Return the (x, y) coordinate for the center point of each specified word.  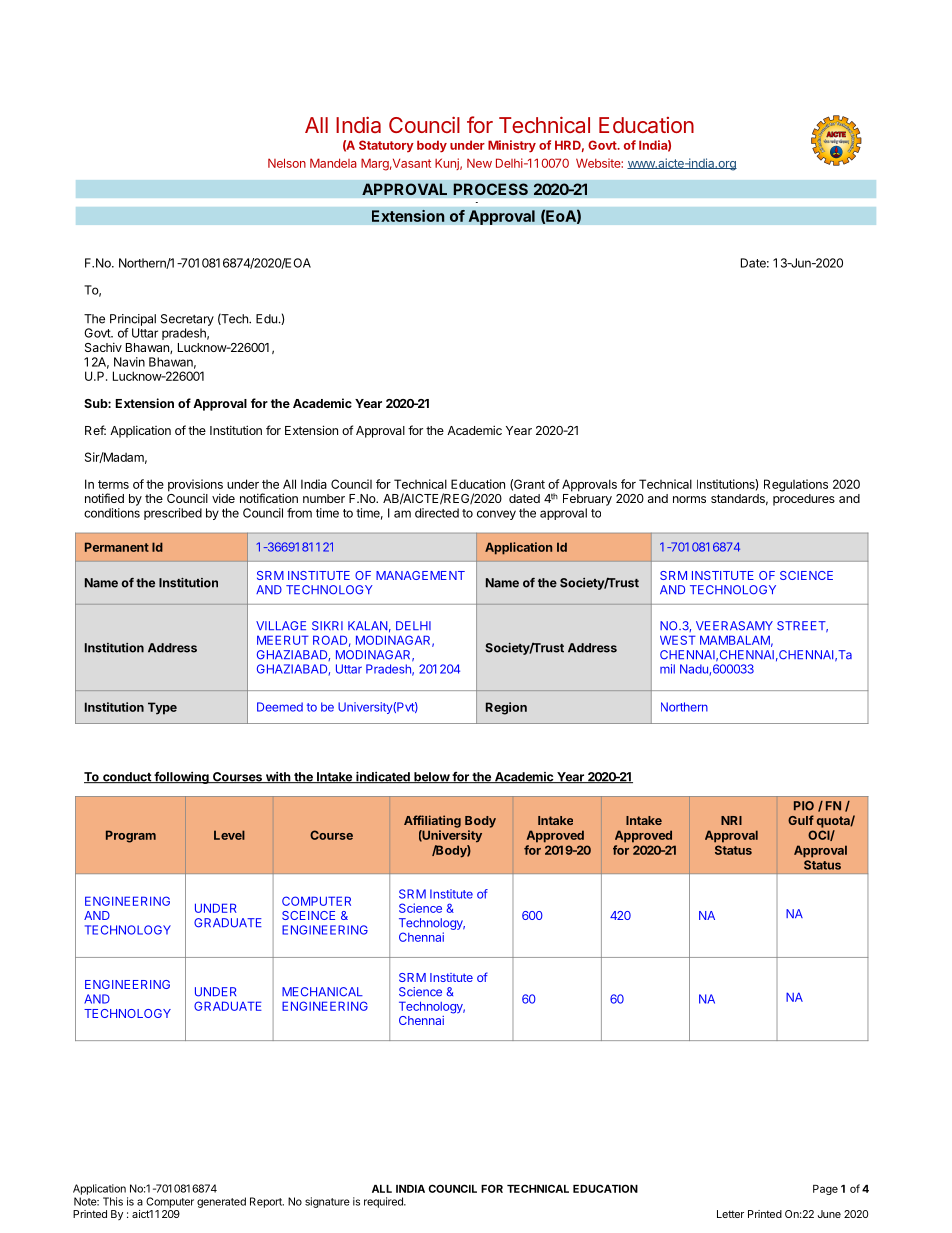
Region (506, 708)
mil (667, 669)
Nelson (287, 163)
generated (221, 1202)
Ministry (512, 146)
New (479, 163)
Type (162, 708)
